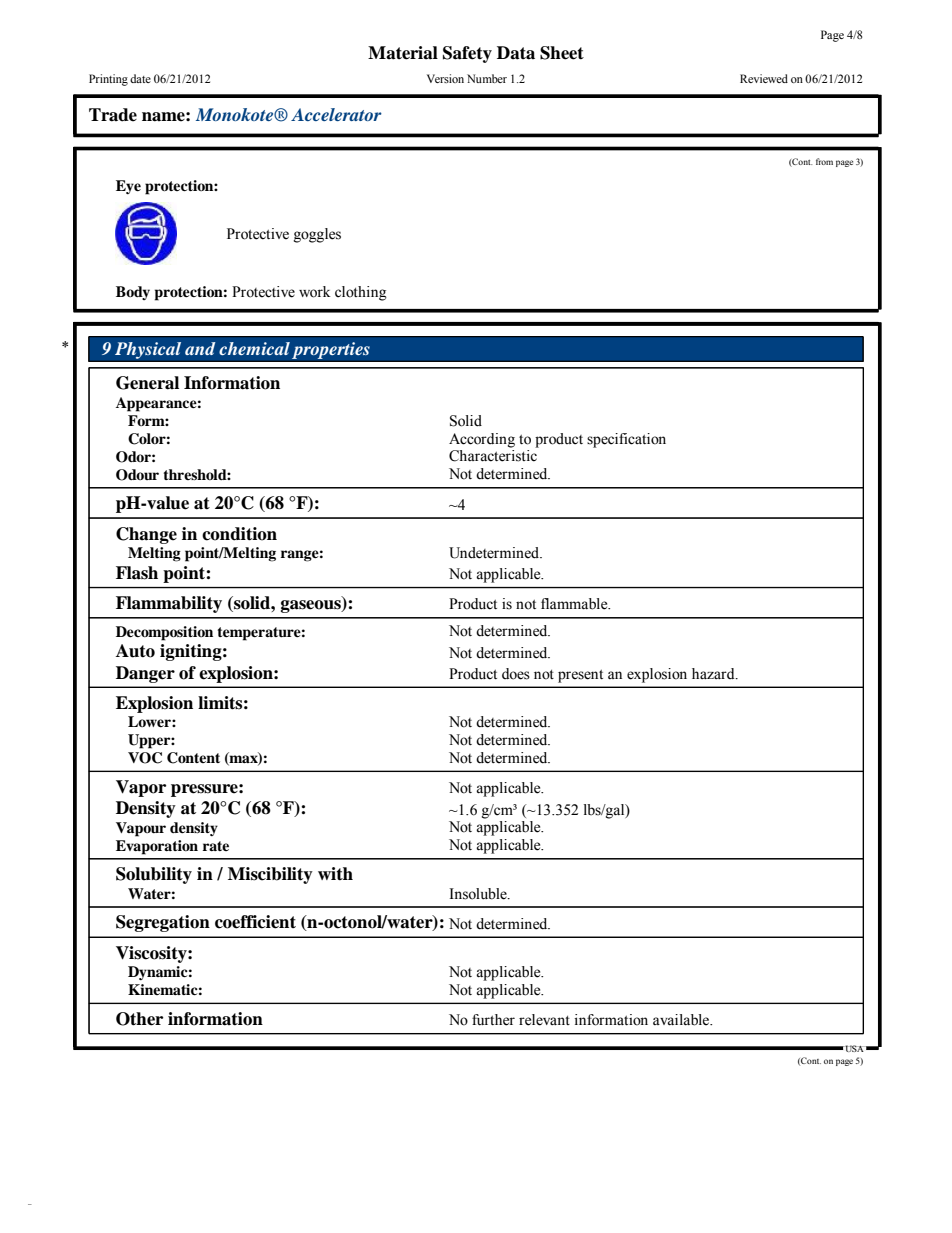 The width and height of the screenshot is (952, 1233). What do you see at coordinates (714, 673) in the screenshot?
I see `hazard` at bounding box center [714, 673].
